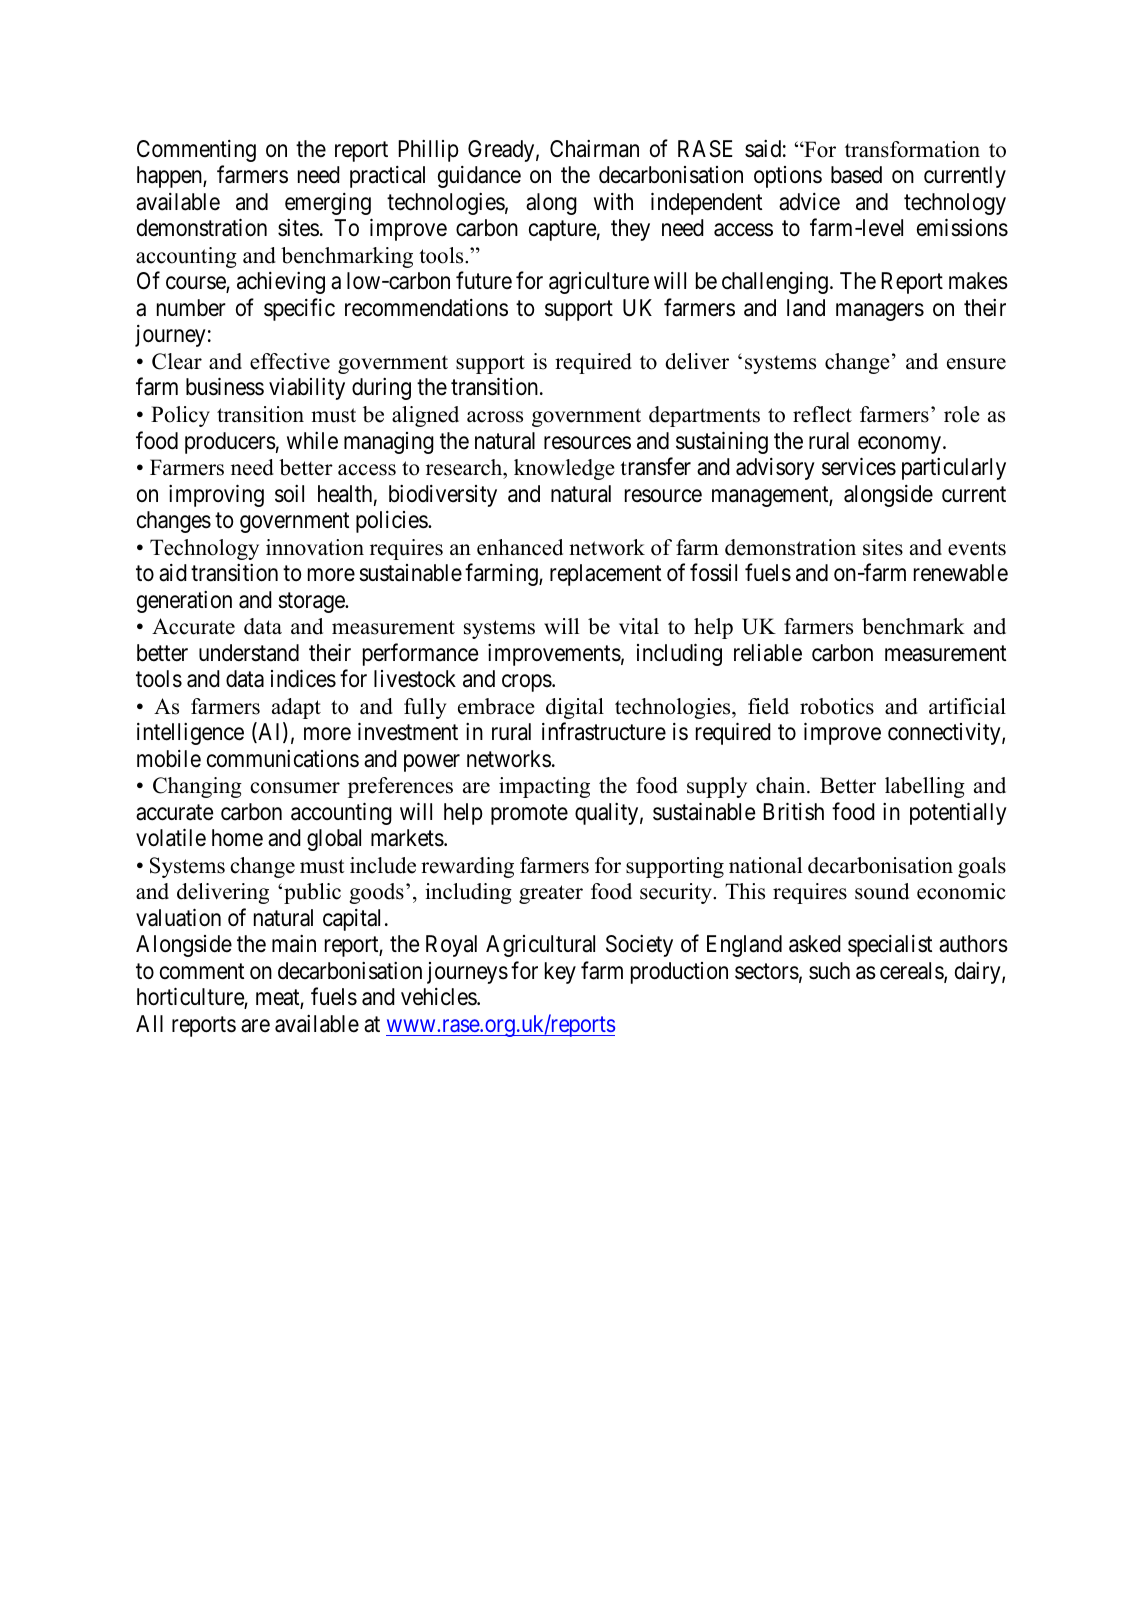 Image resolution: width=1143 pixels, height=1617 pixels. I want to click on Chairman, so click(594, 149).
